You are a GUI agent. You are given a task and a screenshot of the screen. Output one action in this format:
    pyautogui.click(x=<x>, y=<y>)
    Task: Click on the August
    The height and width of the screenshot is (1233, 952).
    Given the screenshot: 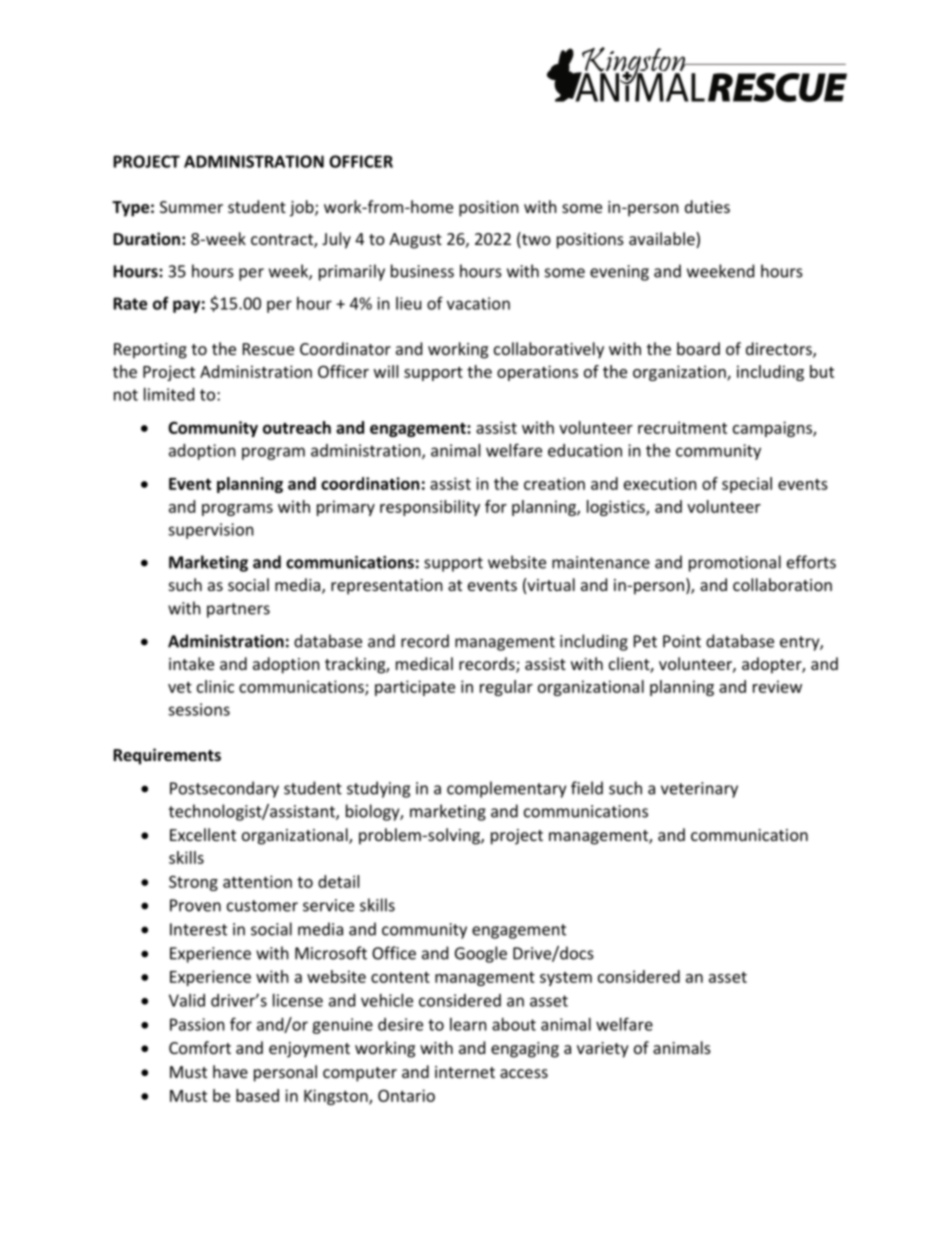 What is the action you would take?
    pyautogui.click(x=415, y=241)
